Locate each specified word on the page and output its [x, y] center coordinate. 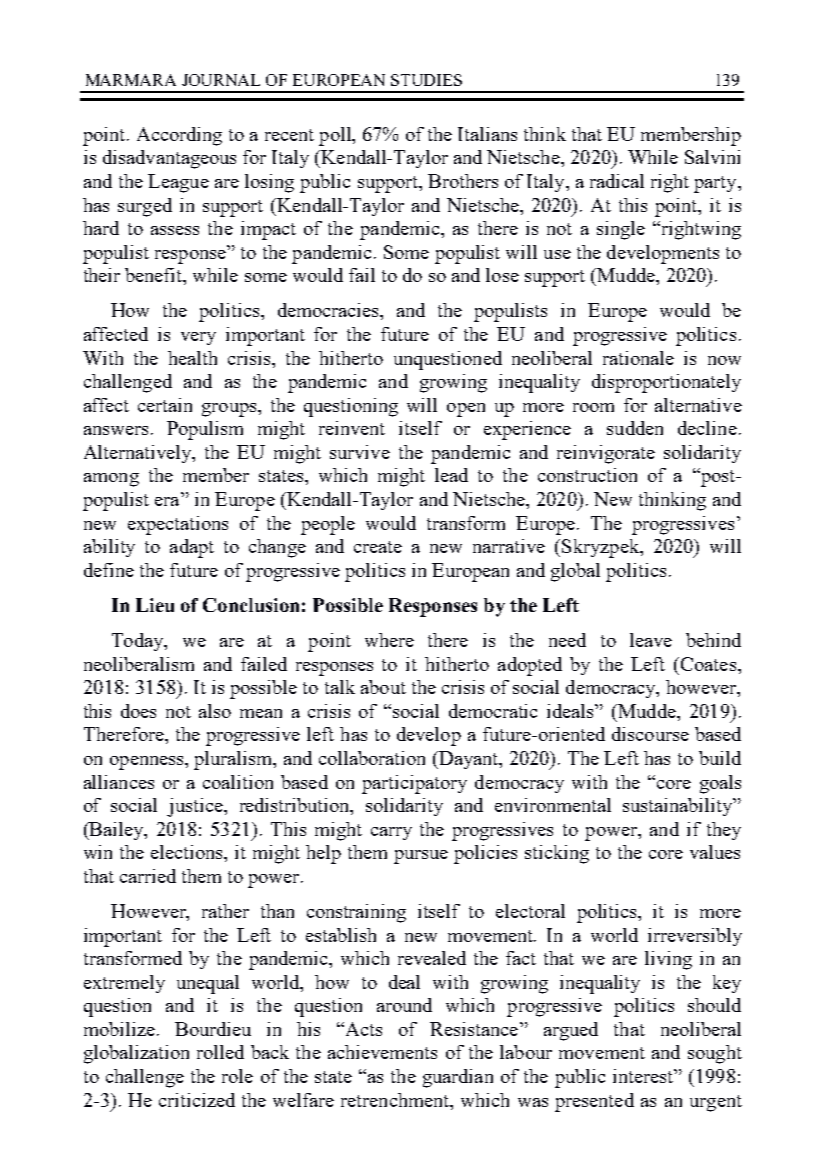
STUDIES [426, 80]
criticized [197, 1100]
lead [451, 475]
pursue [421, 857]
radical [617, 181]
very [198, 338]
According [179, 136]
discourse [650, 734]
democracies [329, 310]
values [715, 852]
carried [148, 876]
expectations [178, 525]
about [383, 687]
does [138, 711]
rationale [638, 358]
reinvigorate [606, 454]
